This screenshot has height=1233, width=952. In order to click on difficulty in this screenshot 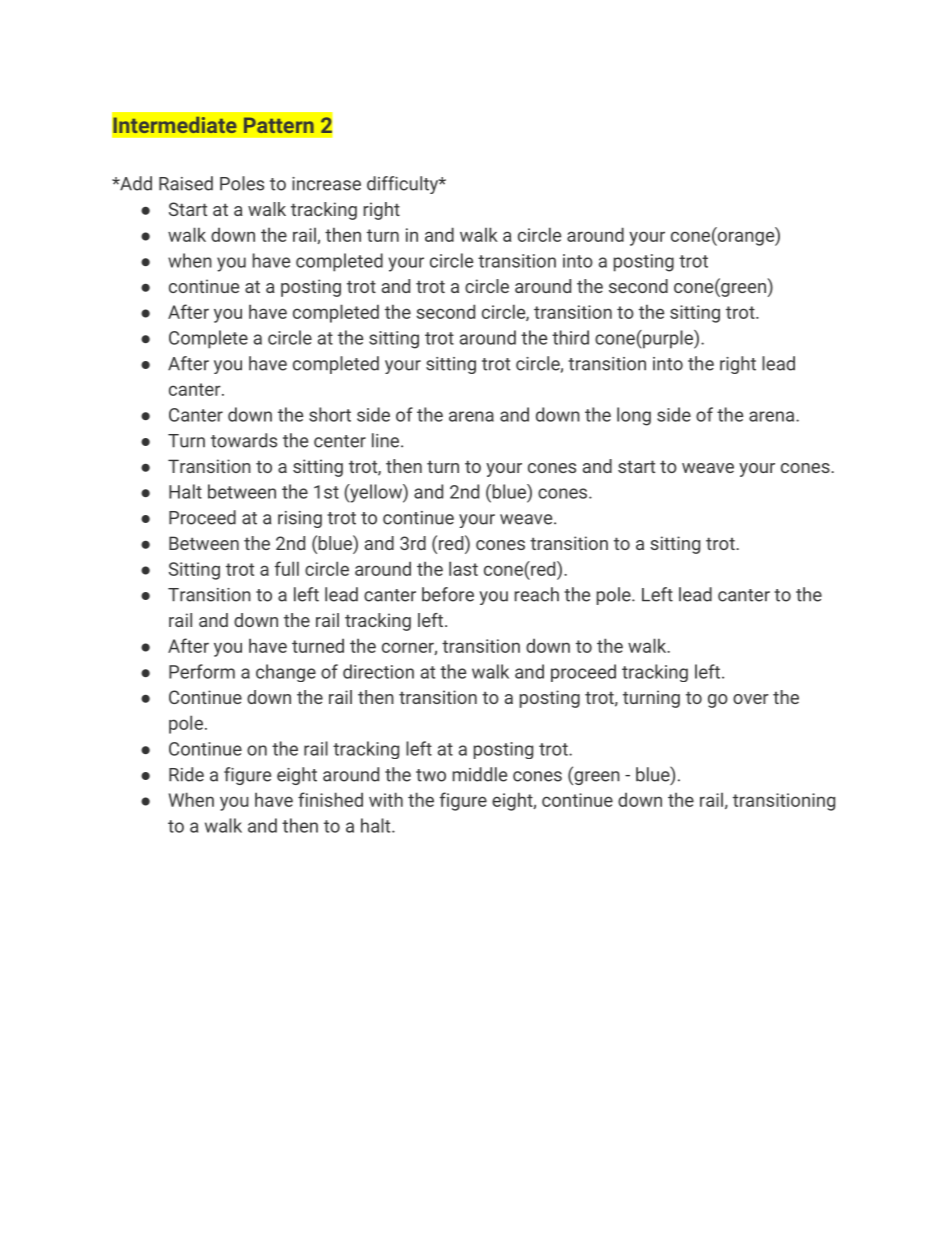, I will do `click(403, 185)`.
